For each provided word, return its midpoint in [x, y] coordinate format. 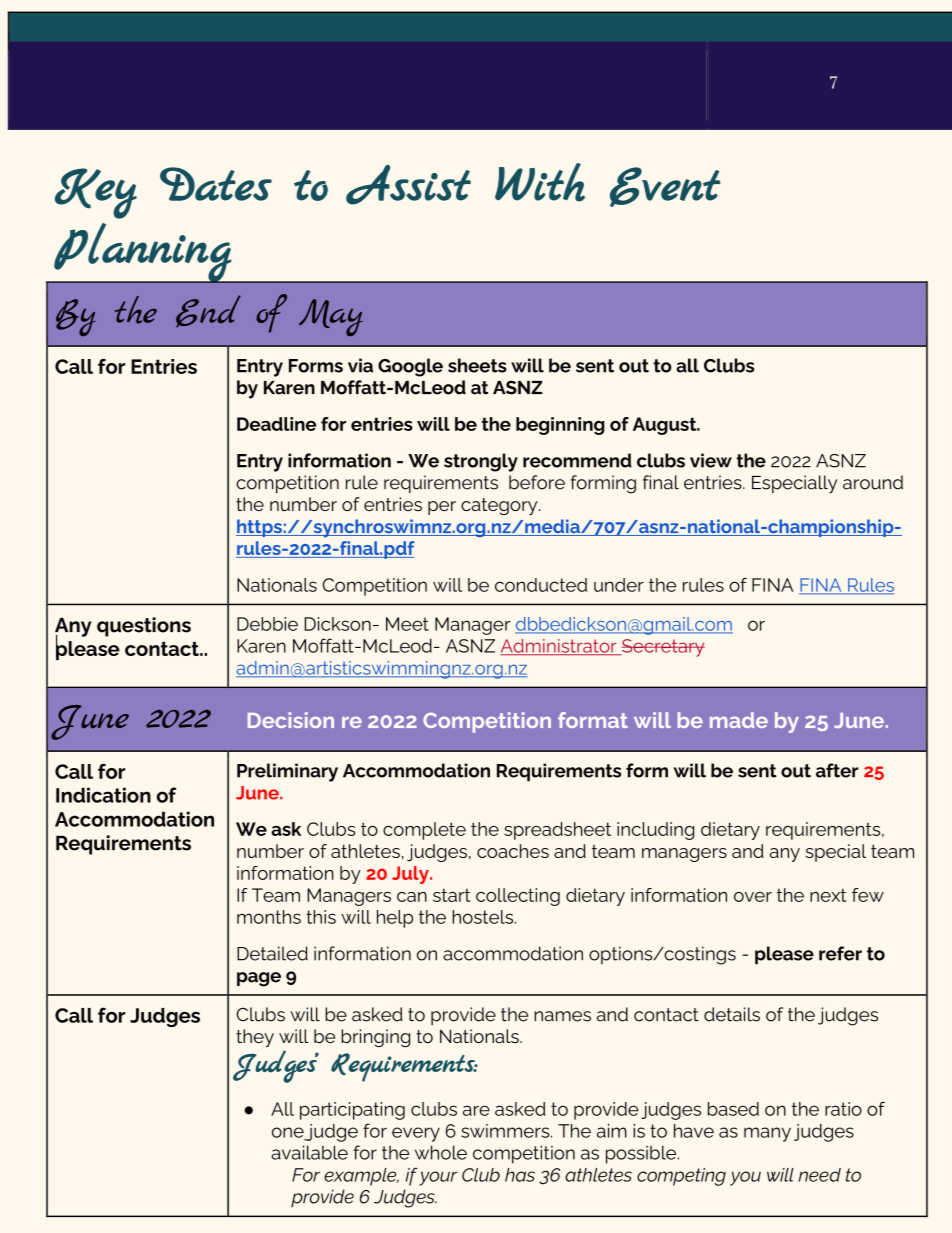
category [500, 506]
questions [144, 627]
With [540, 182]
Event [665, 187]
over [753, 897]
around [873, 482]
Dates [216, 184]
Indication [103, 795]
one [289, 1133]
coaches [513, 851]
